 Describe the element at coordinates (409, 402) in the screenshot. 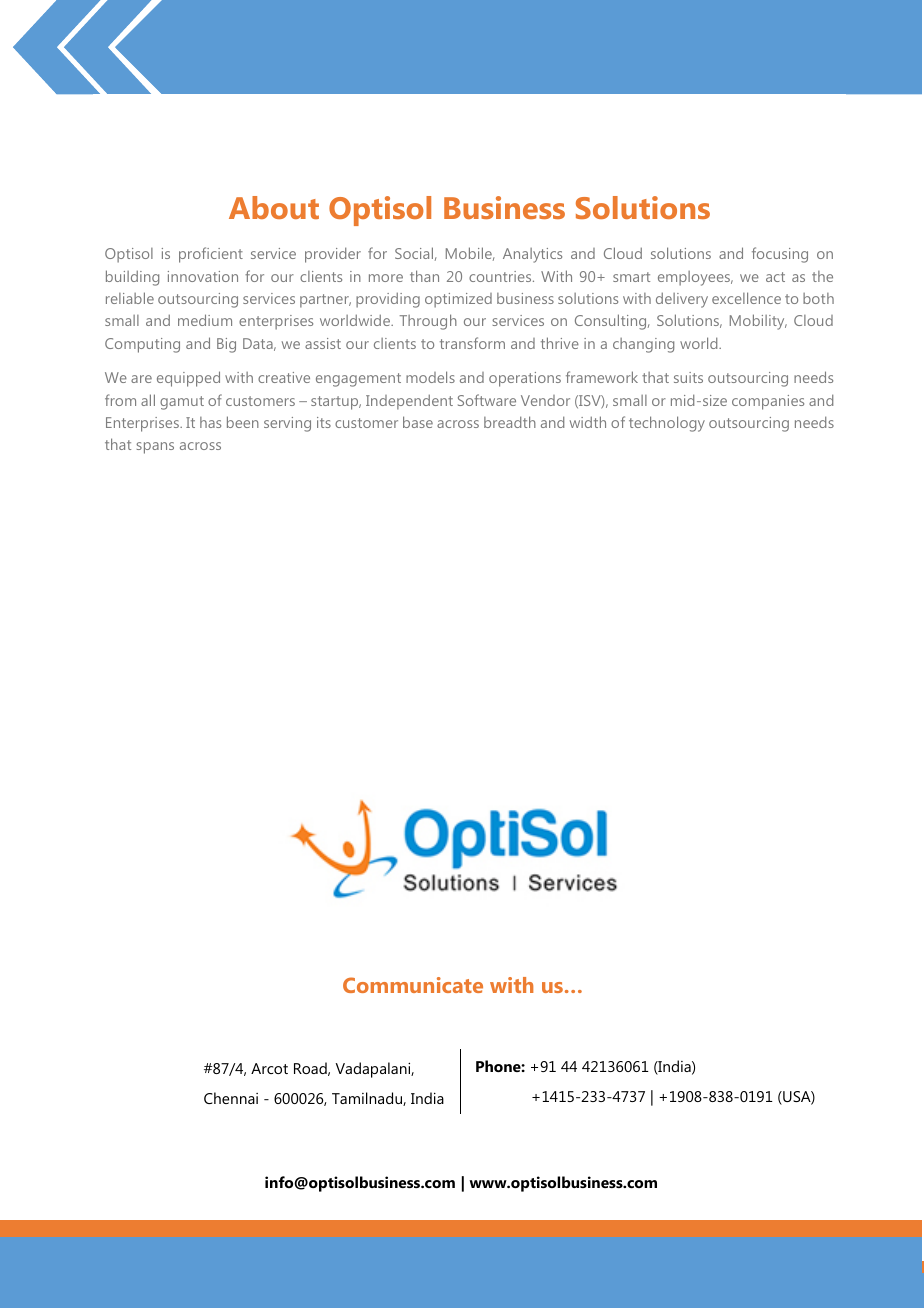

I see `Independent` at that location.
